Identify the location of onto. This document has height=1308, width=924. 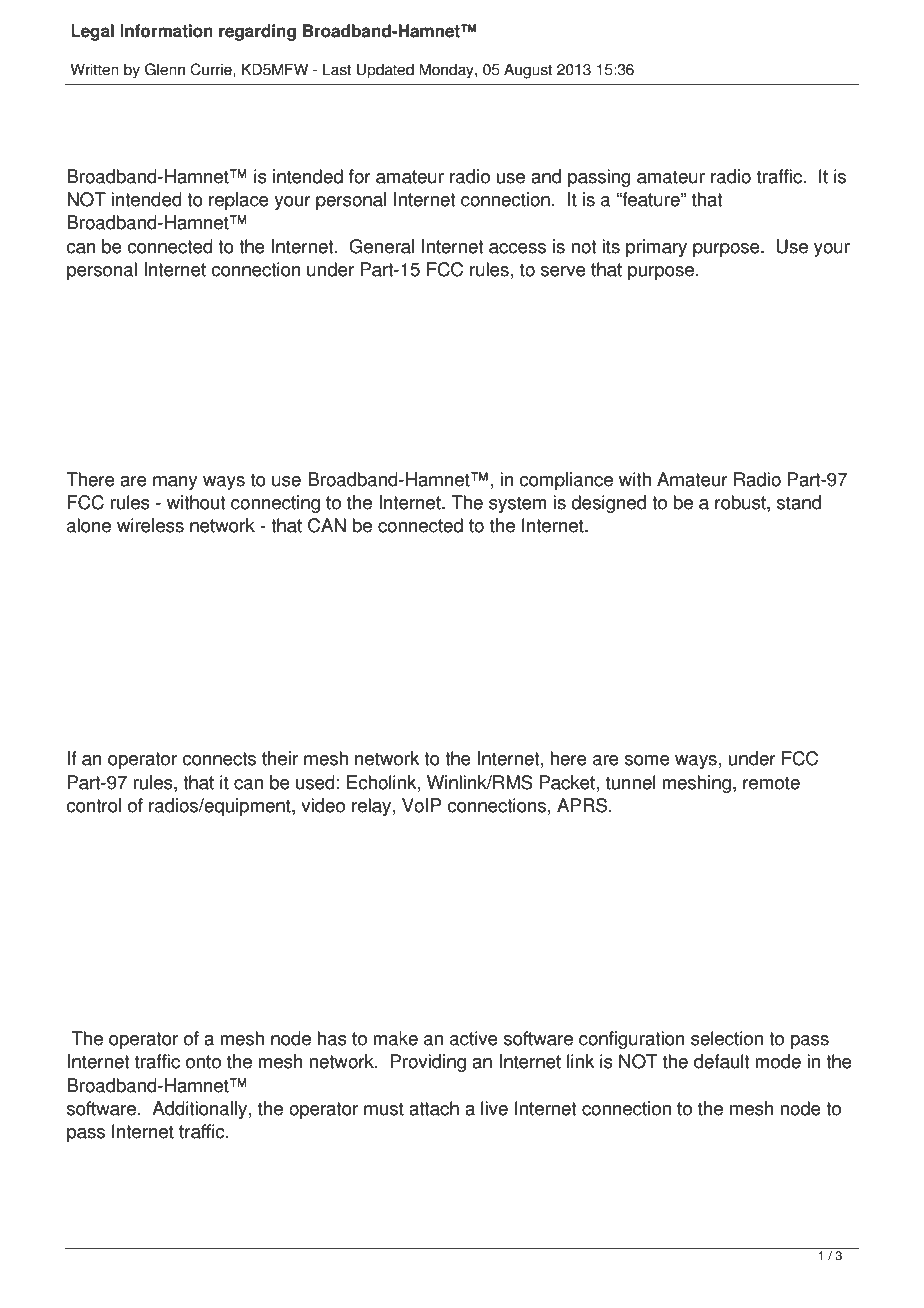
(203, 1062).
